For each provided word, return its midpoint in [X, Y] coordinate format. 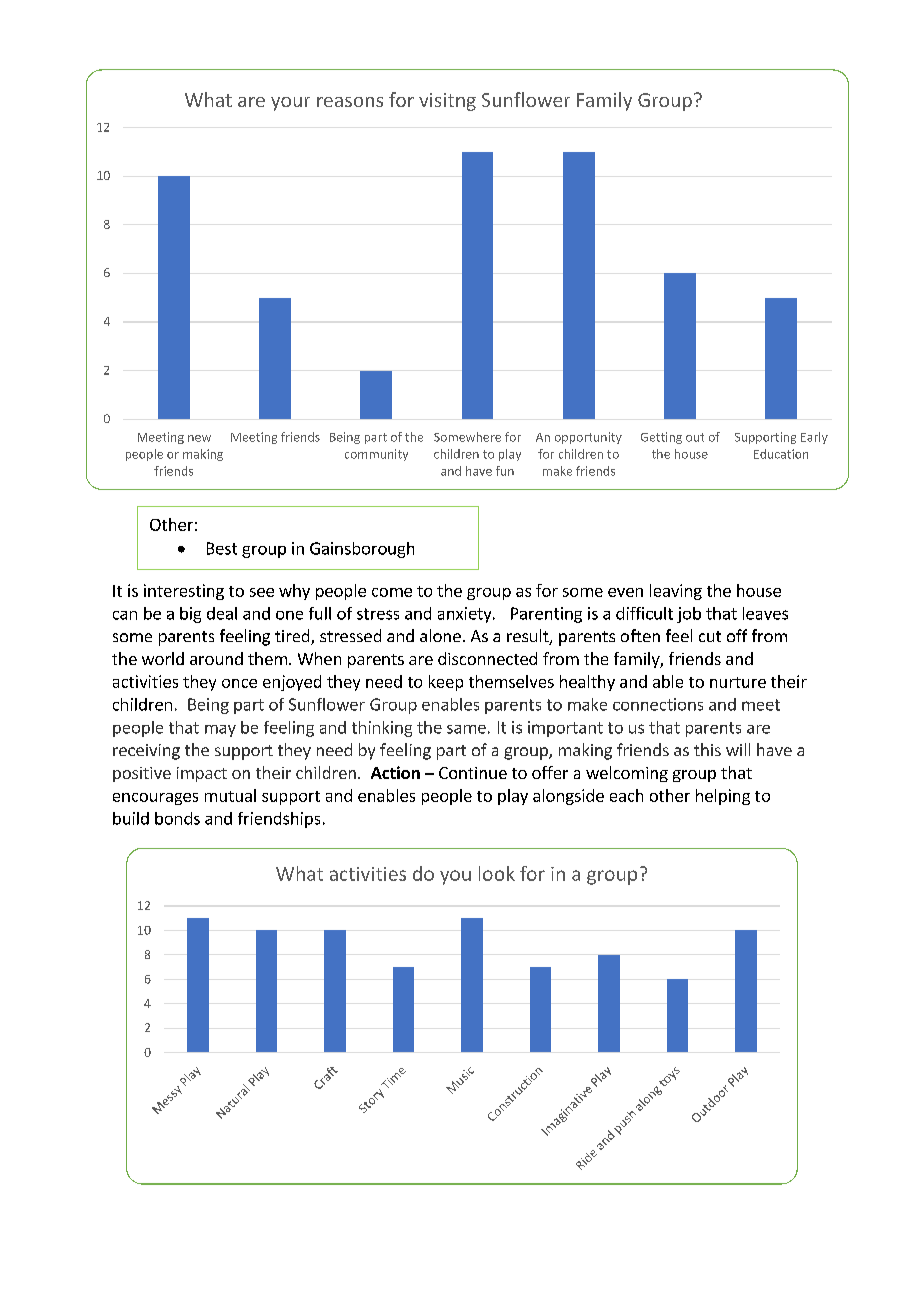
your [290, 104]
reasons [350, 102]
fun [505, 471]
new [199, 438]
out [695, 437]
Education [781, 454]
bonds [177, 818]
